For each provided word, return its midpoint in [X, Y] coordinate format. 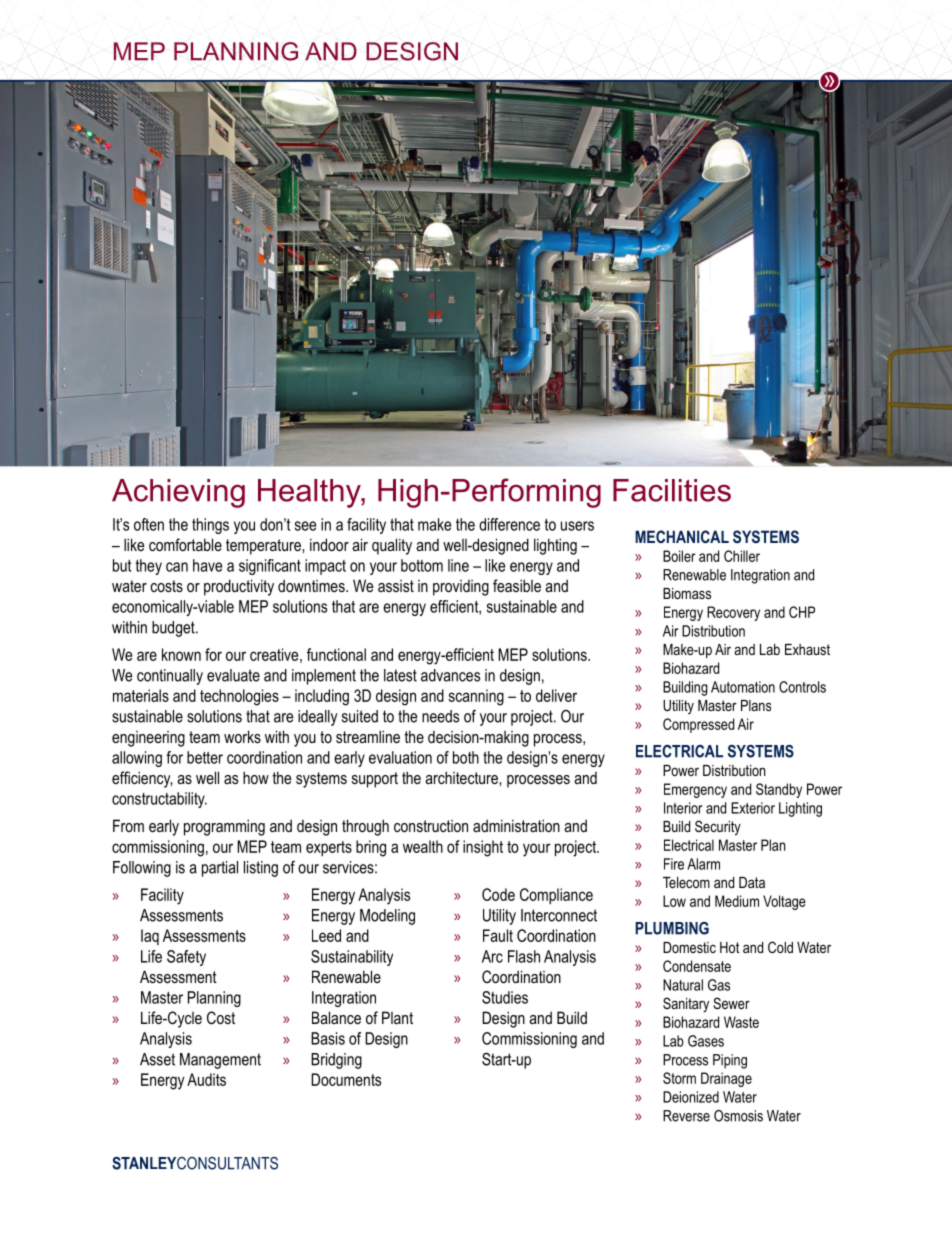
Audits [206, 1079]
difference [509, 524]
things [210, 526]
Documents [346, 1079]
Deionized [691, 1097]
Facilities [672, 490]
